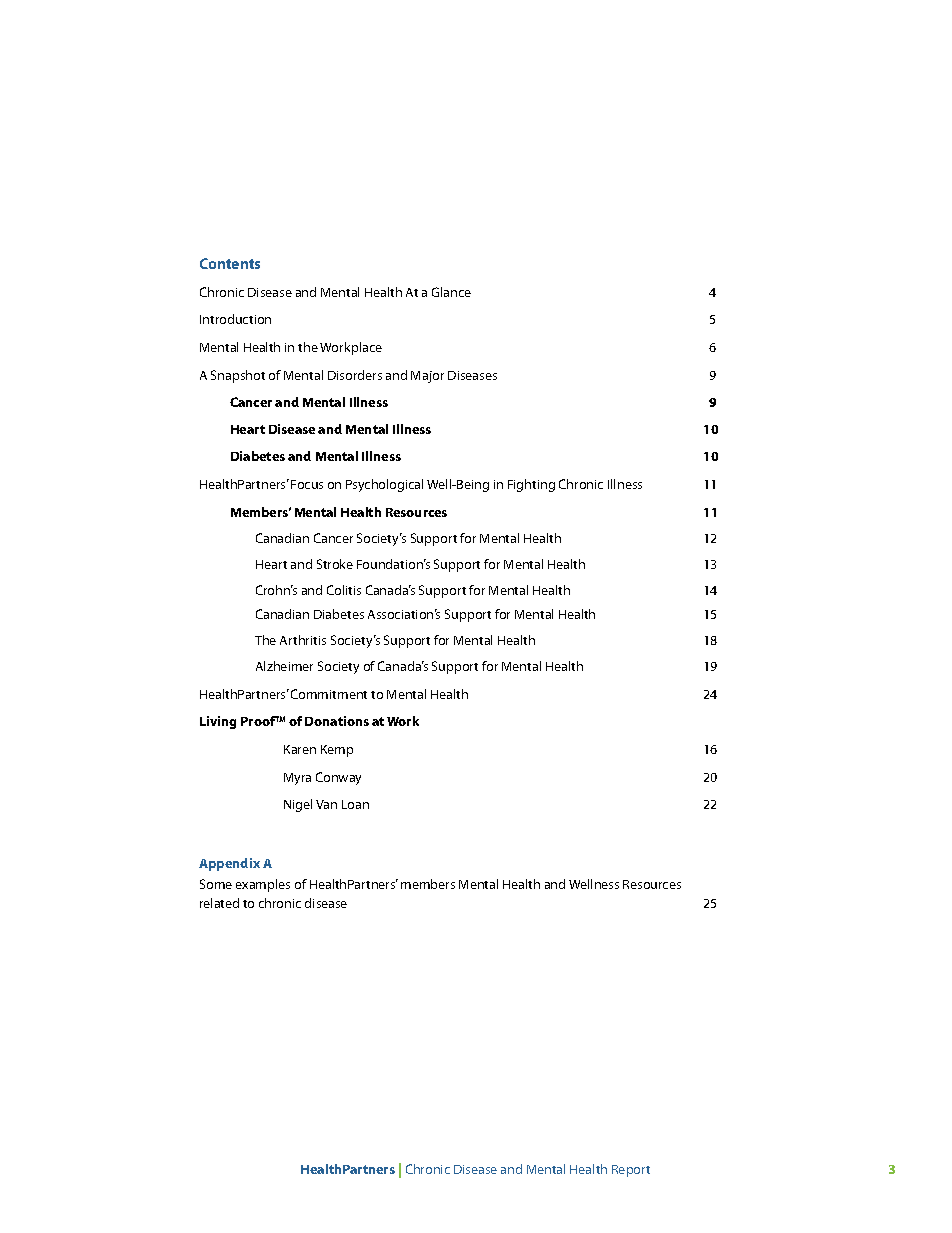 Image resolution: width=952 pixels, height=1233 pixels. What do you see at coordinates (337, 721) in the screenshot?
I see `Donations` at bounding box center [337, 721].
